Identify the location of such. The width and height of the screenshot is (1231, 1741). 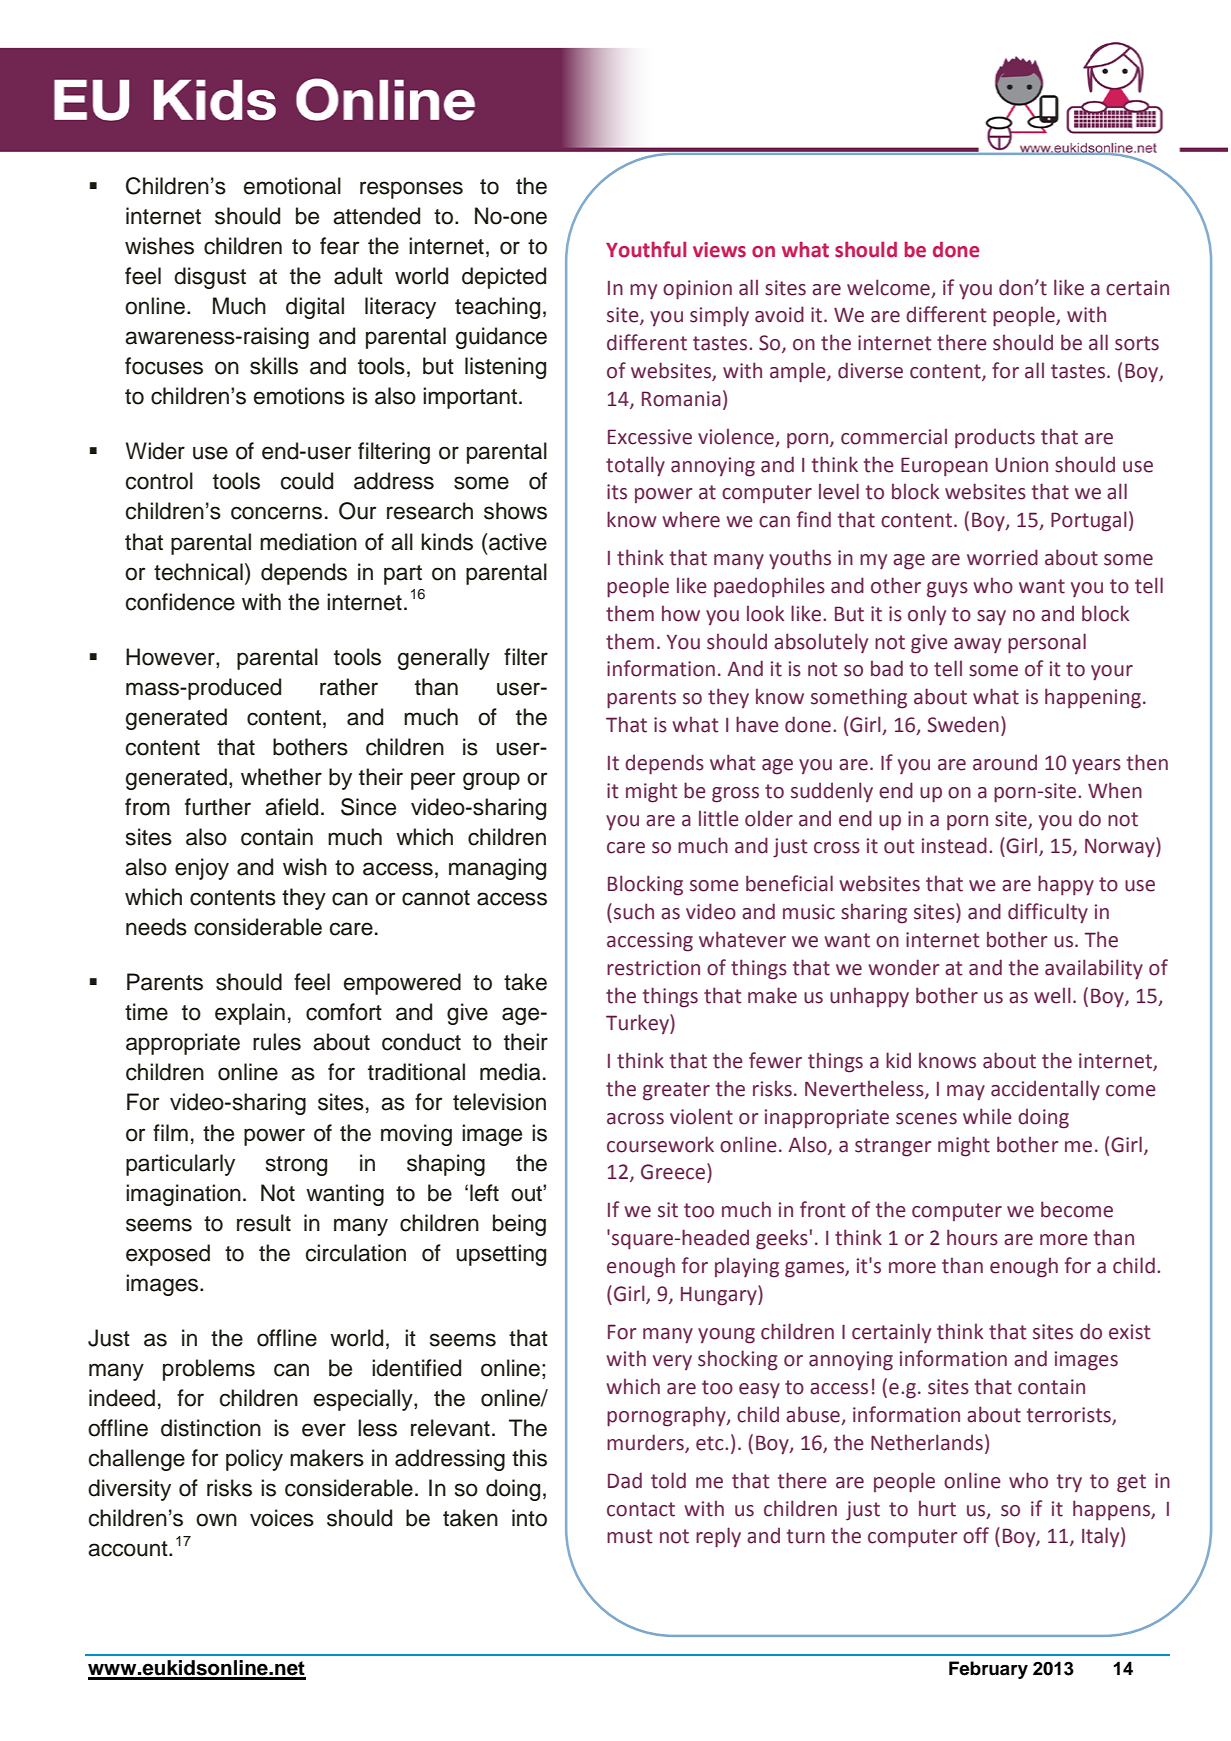
(634, 911).
